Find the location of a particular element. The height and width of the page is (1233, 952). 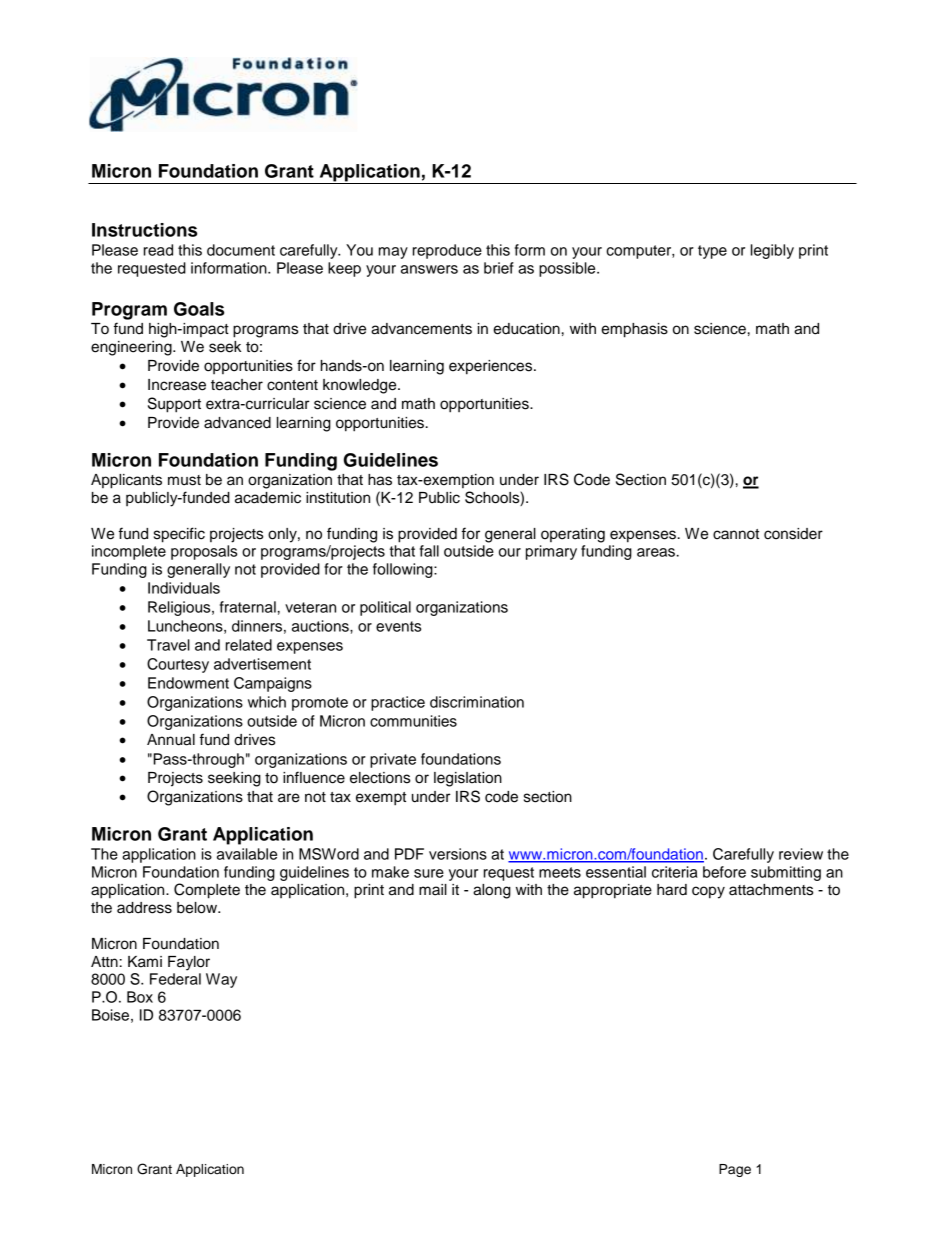

Box is located at coordinates (140, 997).
